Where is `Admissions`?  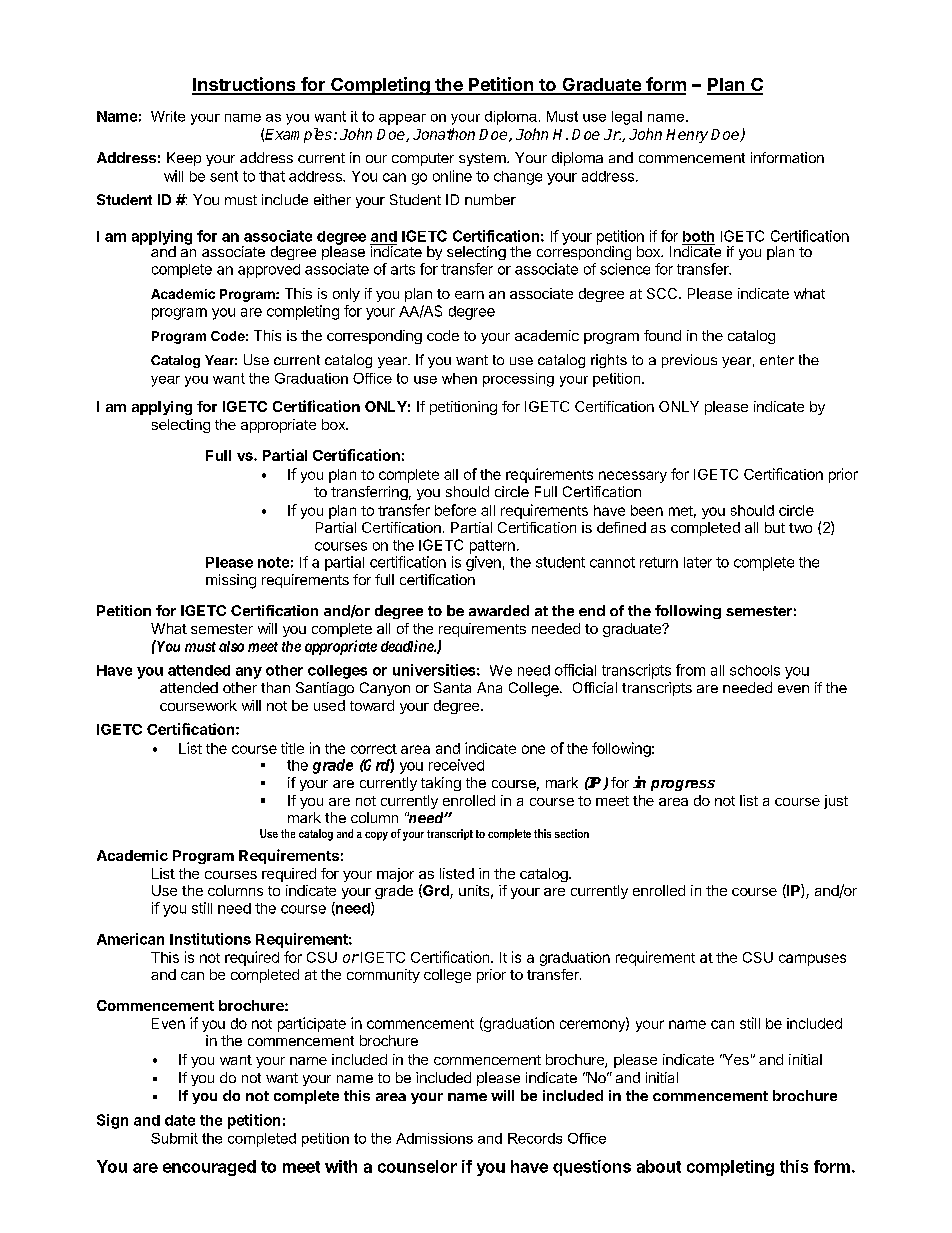
Admissions is located at coordinates (434, 1138).
